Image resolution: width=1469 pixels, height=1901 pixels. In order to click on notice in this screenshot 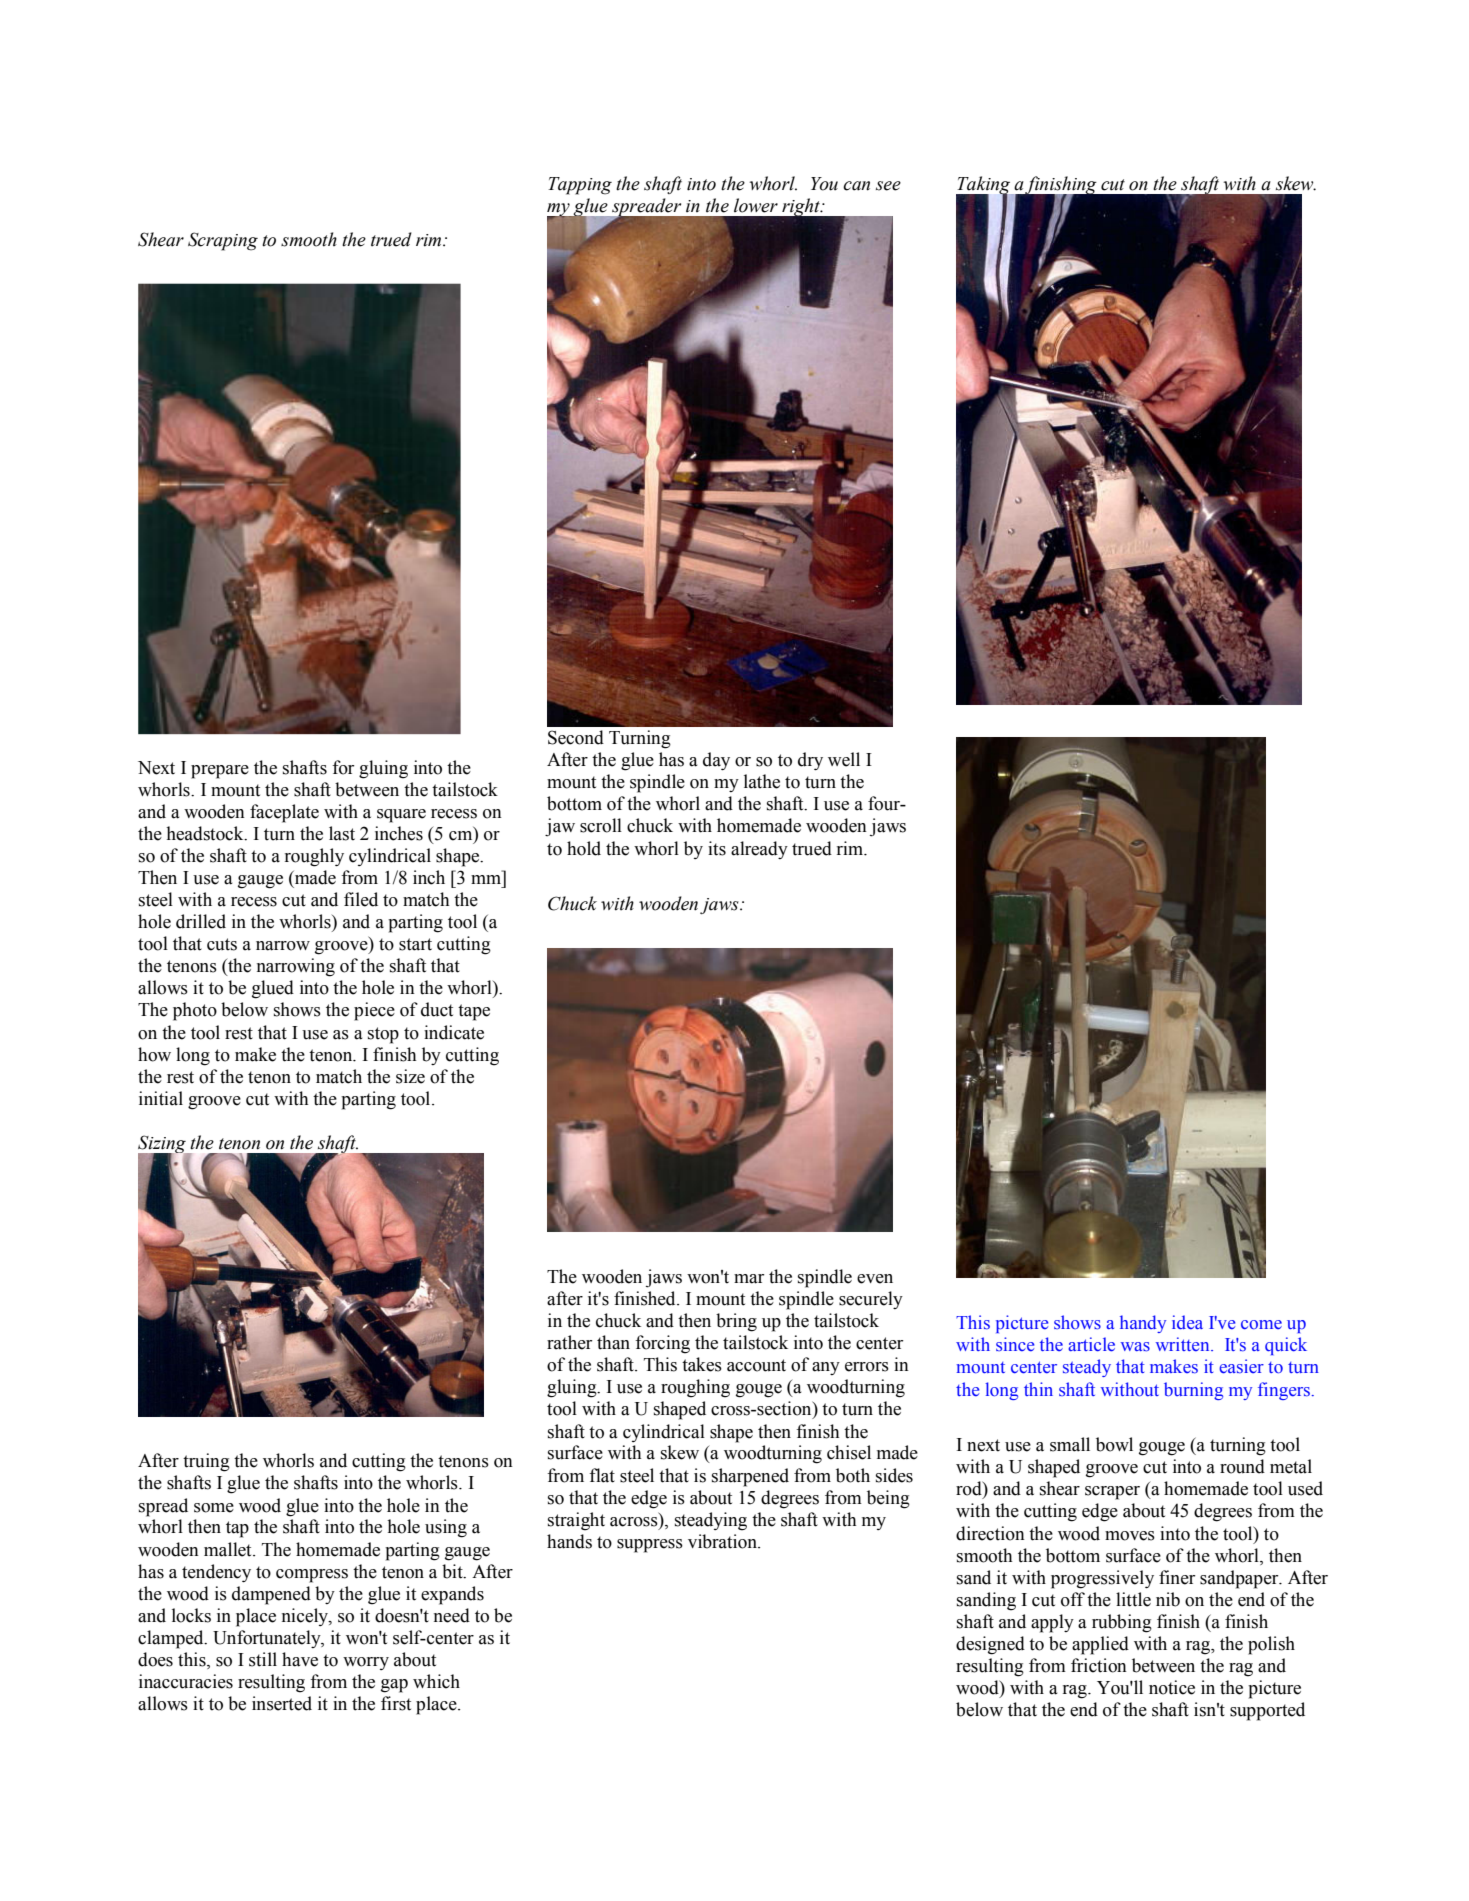, I will do `click(1172, 1687)`.
